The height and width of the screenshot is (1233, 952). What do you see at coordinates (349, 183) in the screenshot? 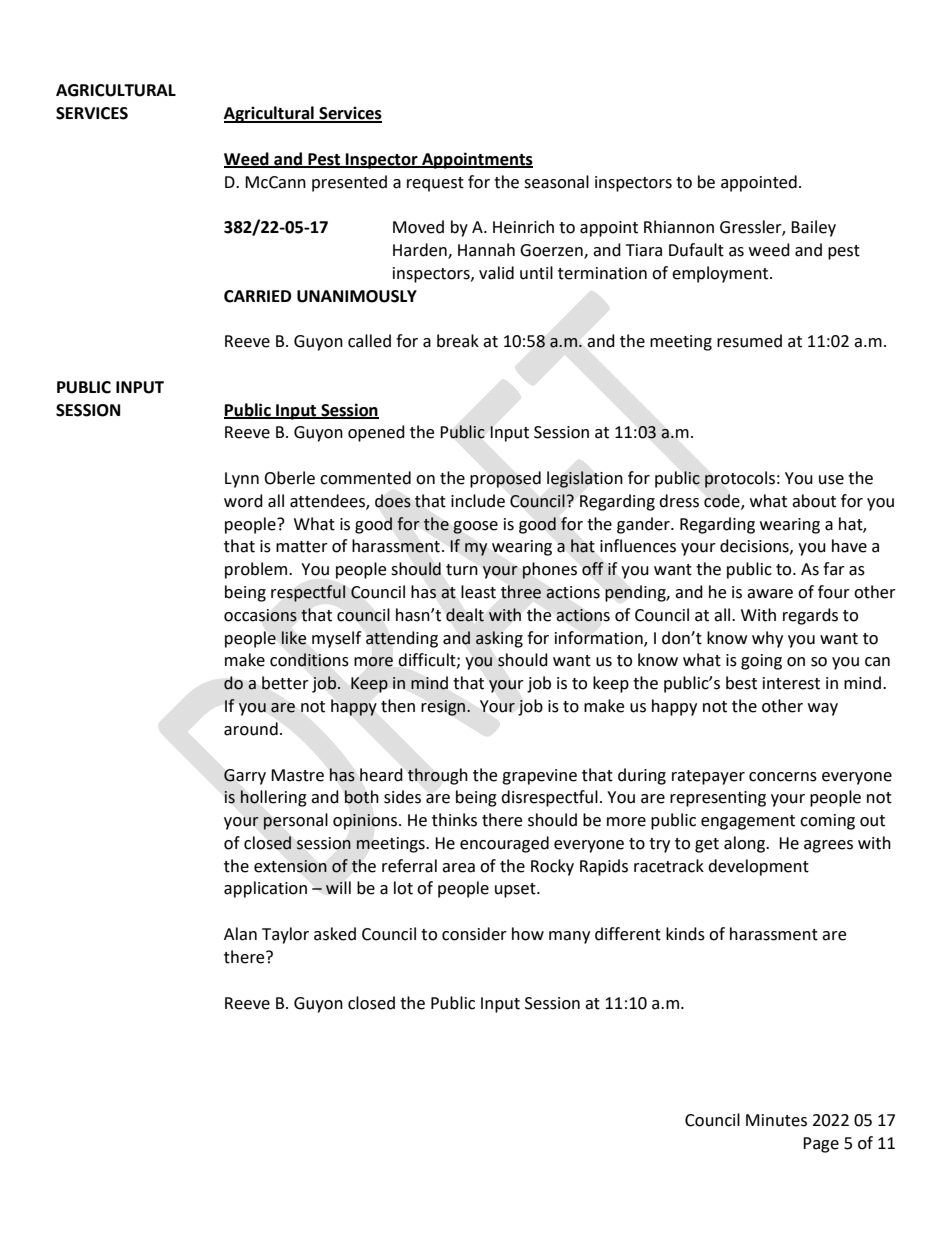
I see `presented` at bounding box center [349, 183].
